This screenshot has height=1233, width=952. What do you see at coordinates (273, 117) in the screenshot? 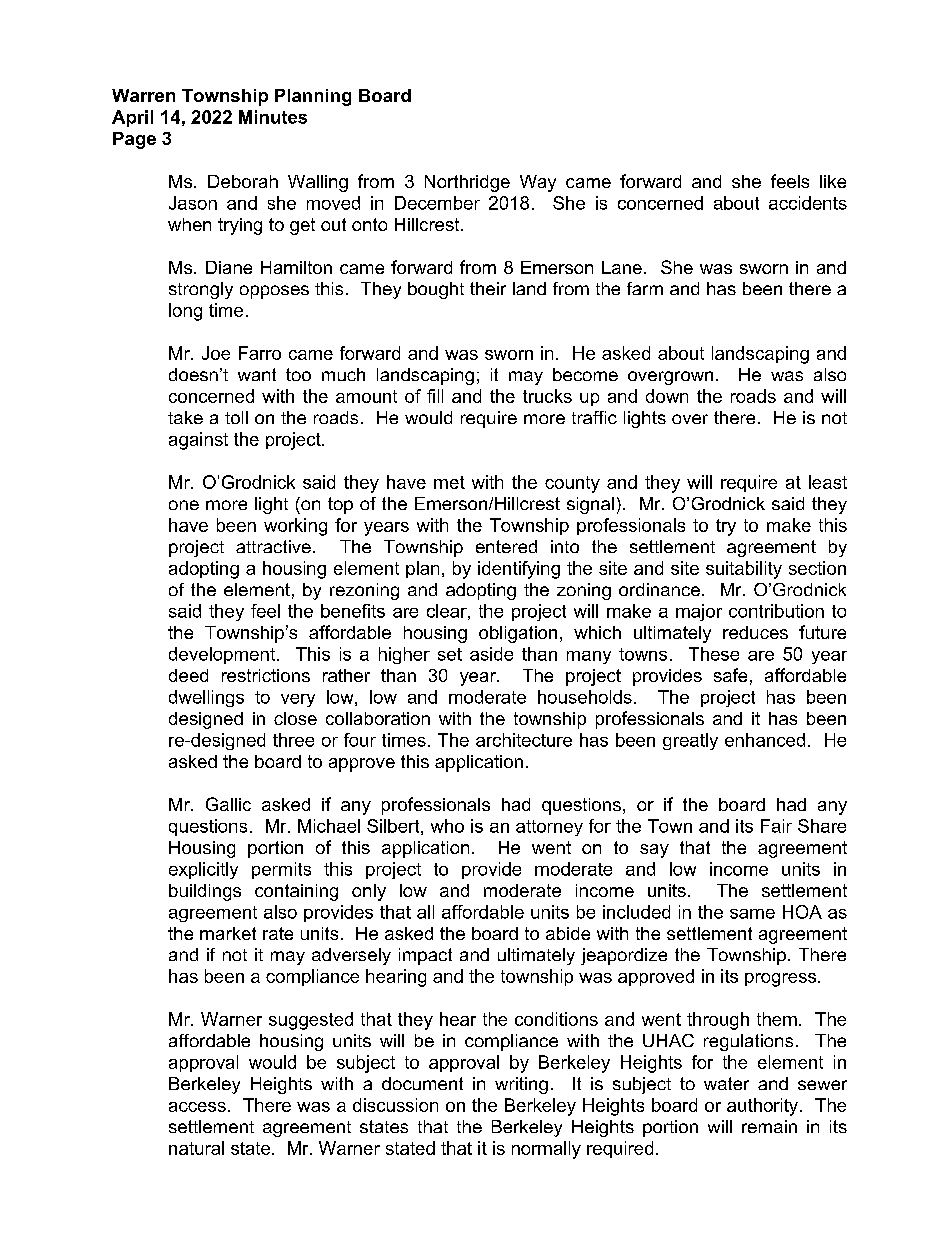
I see `Minutes` at bounding box center [273, 117].
